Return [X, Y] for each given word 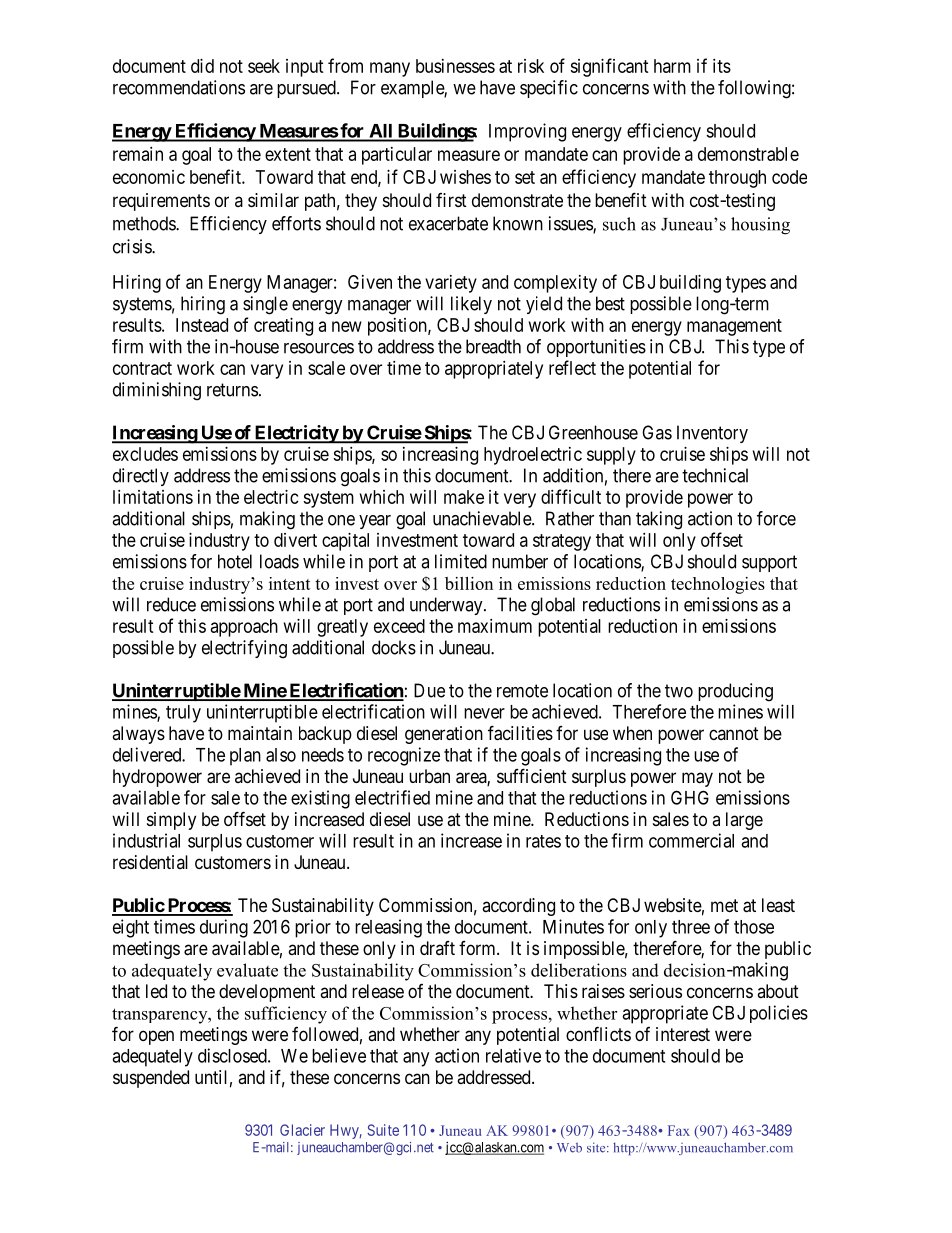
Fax [679, 1130]
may [697, 779]
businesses [455, 66]
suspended [151, 1079]
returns [232, 390]
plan [245, 757]
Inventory [712, 434]
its [722, 66]
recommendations [179, 87]
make [464, 497]
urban [429, 776]
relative [513, 1055]
